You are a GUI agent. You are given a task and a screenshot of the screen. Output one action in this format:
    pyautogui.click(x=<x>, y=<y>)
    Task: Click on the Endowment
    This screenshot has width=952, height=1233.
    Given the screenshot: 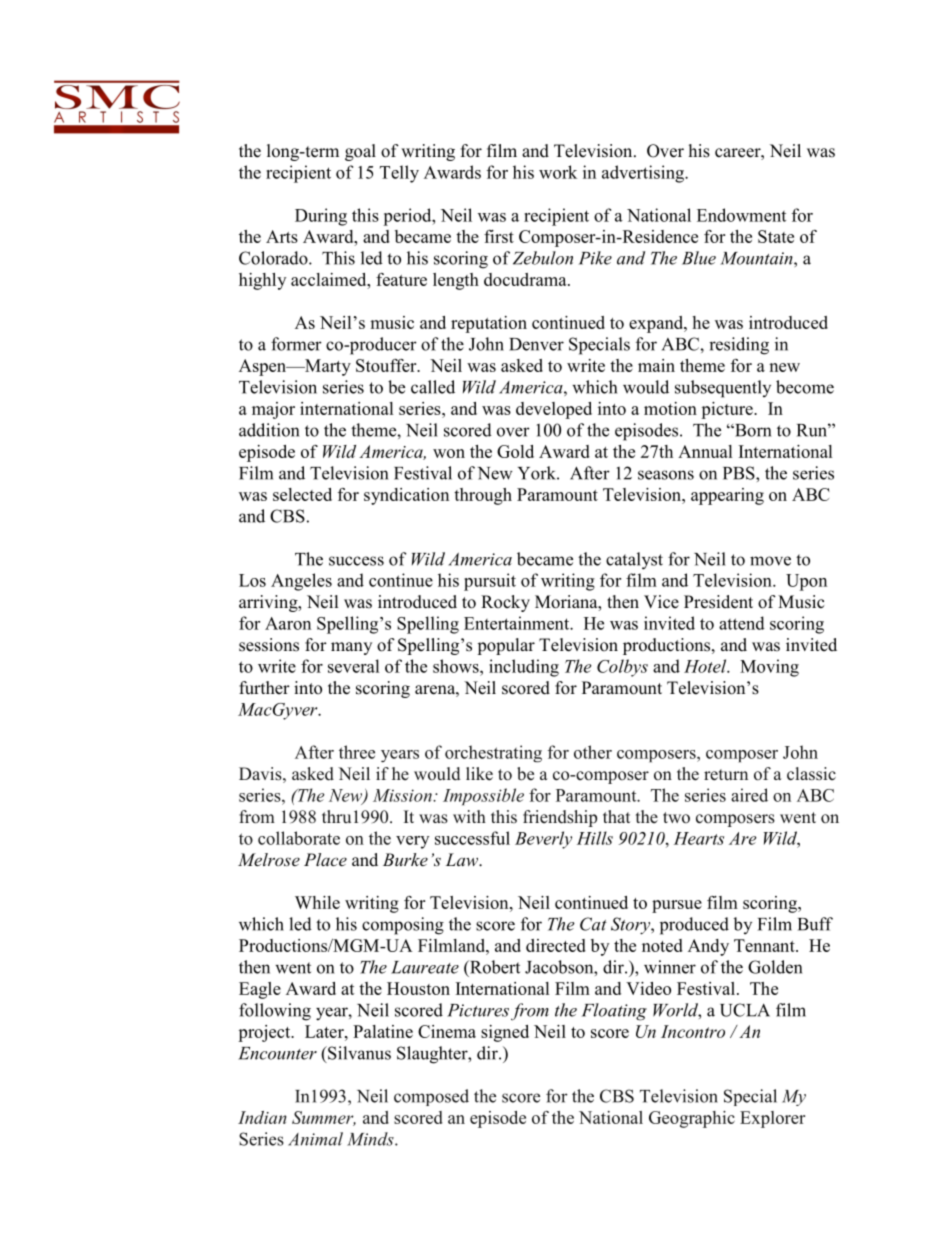 What is the action you would take?
    pyautogui.click(x=741, y=215)
